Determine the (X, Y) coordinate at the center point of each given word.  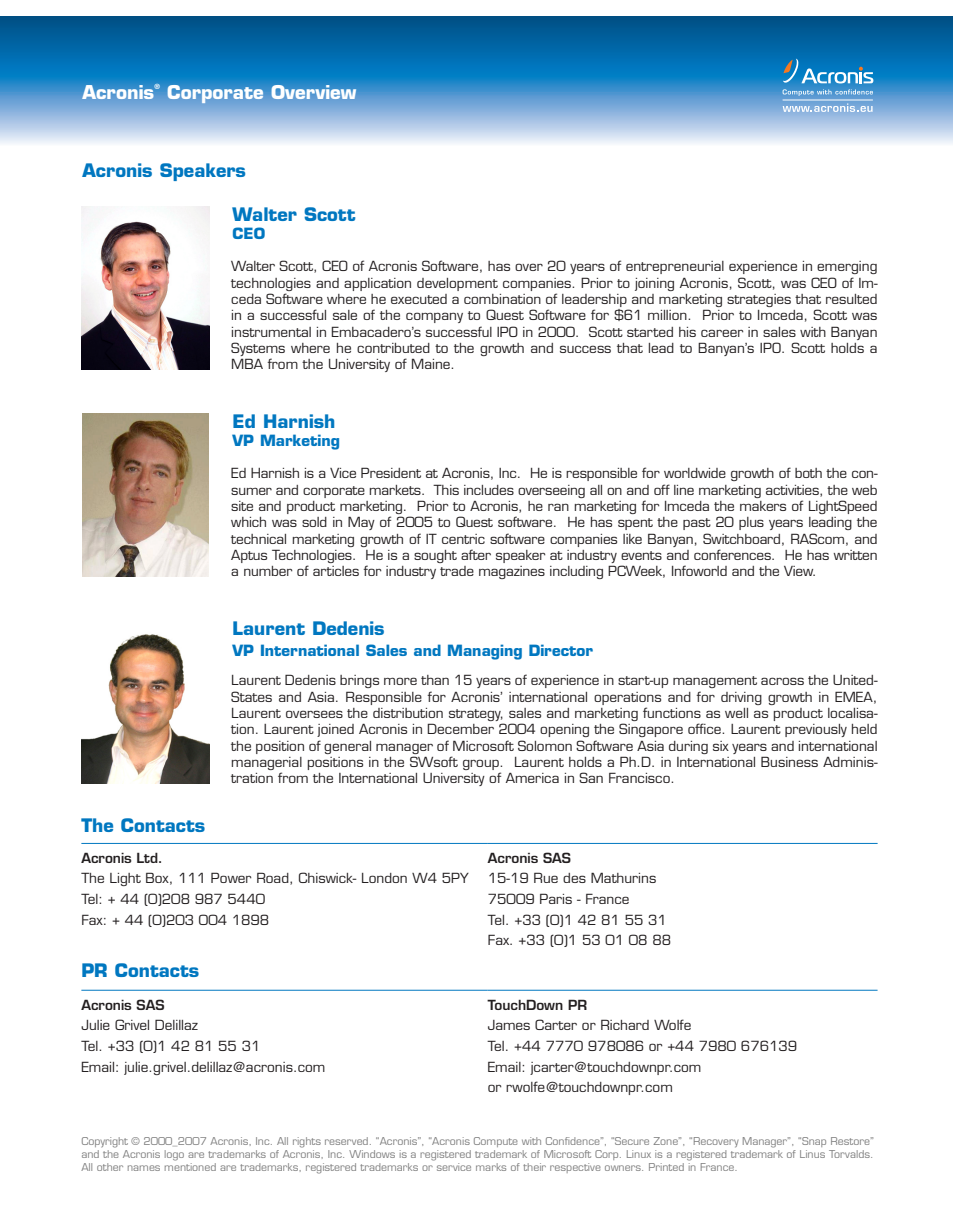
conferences (733, 554)
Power (231, 877)
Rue (546, 877)
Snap (813, 1142)
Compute (496, 1142)
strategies (759, 300)
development (457, 284)
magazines (512, 572)
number (268, 571)
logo (174, 1155)
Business (789, 761)
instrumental (271, 332)
